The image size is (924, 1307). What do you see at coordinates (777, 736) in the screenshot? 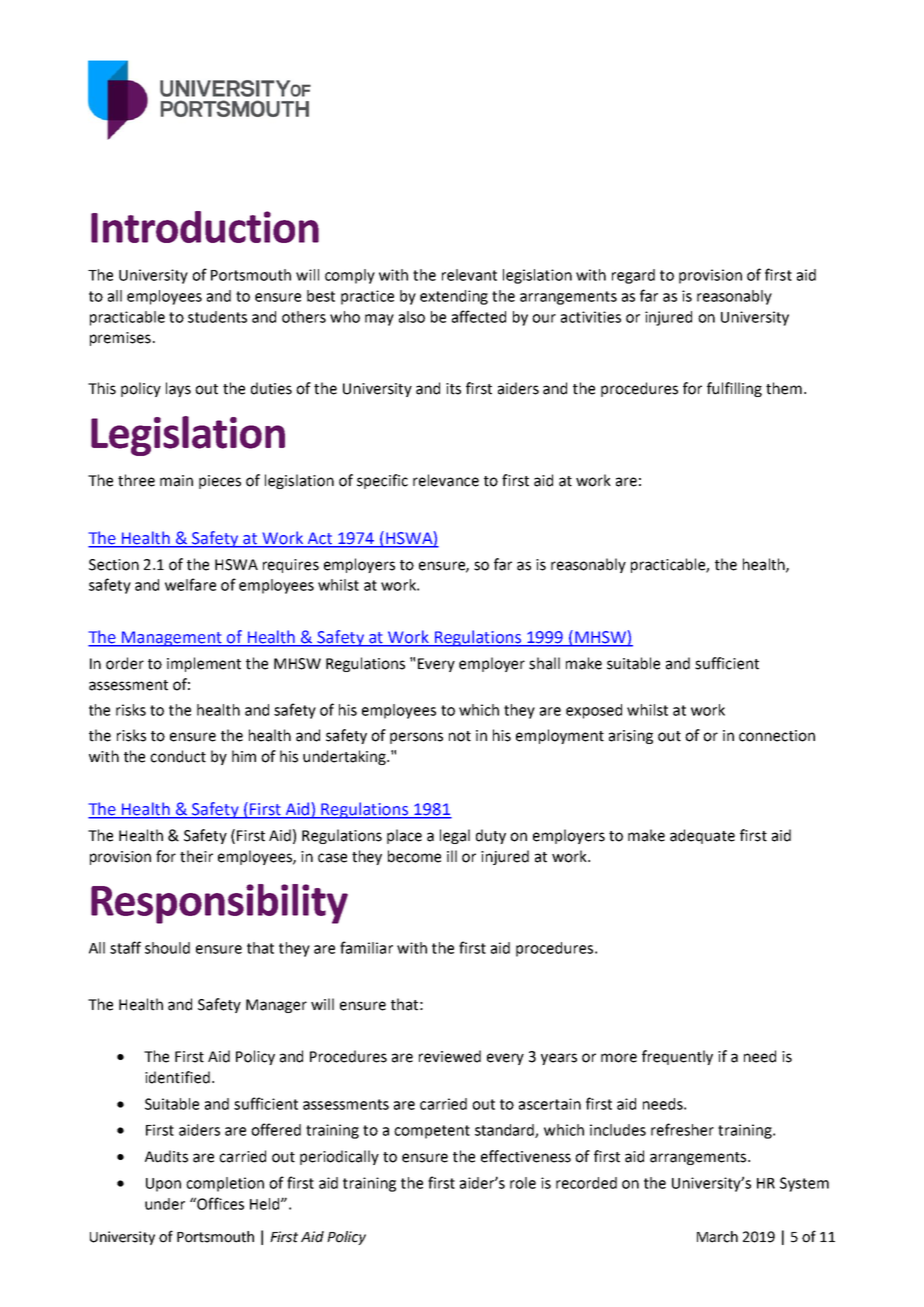
I see `connection` at bounding box center [777, 736].
